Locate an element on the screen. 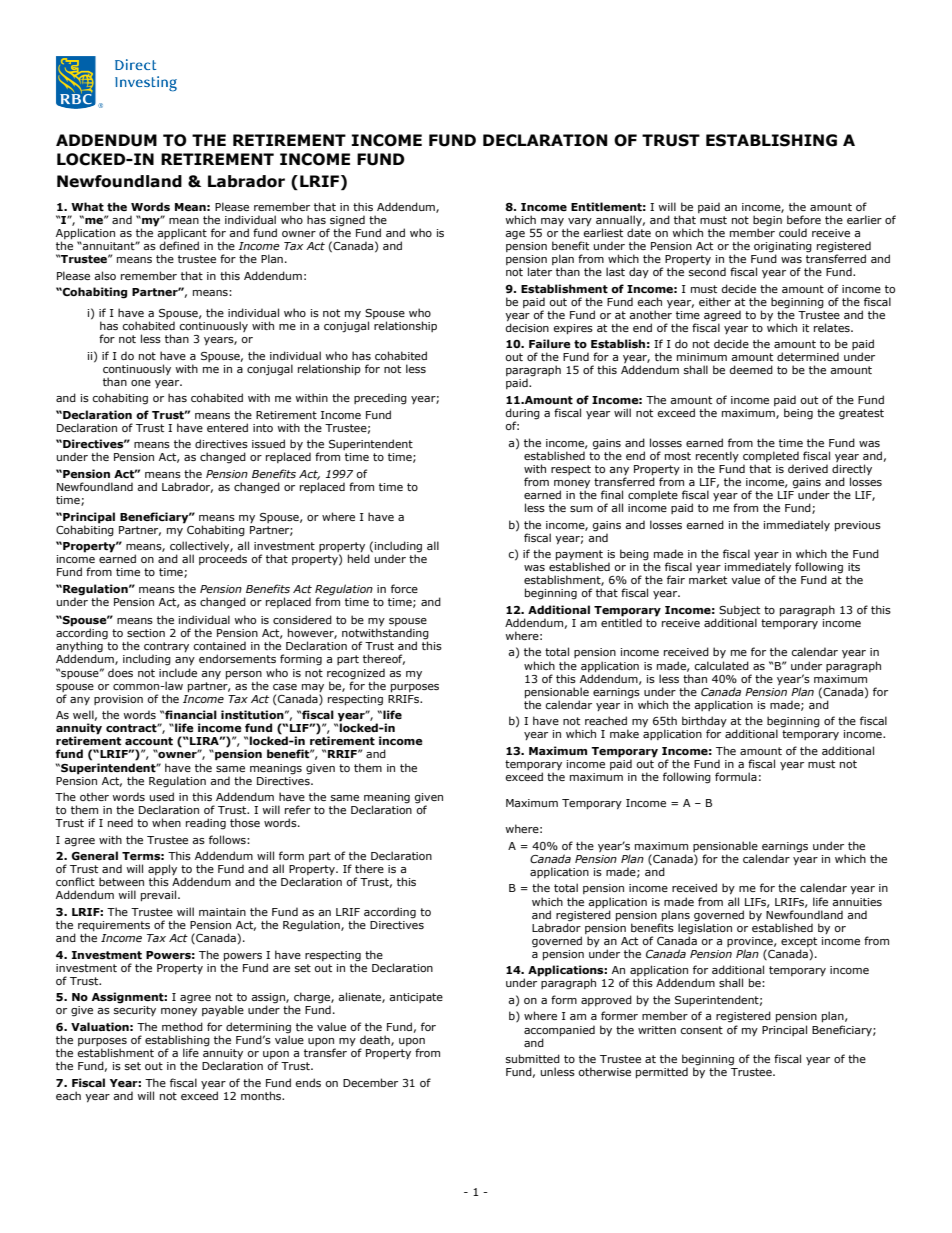 This screenshot has height=1233, width=952. consent is located at coordinates (702, 1030).
